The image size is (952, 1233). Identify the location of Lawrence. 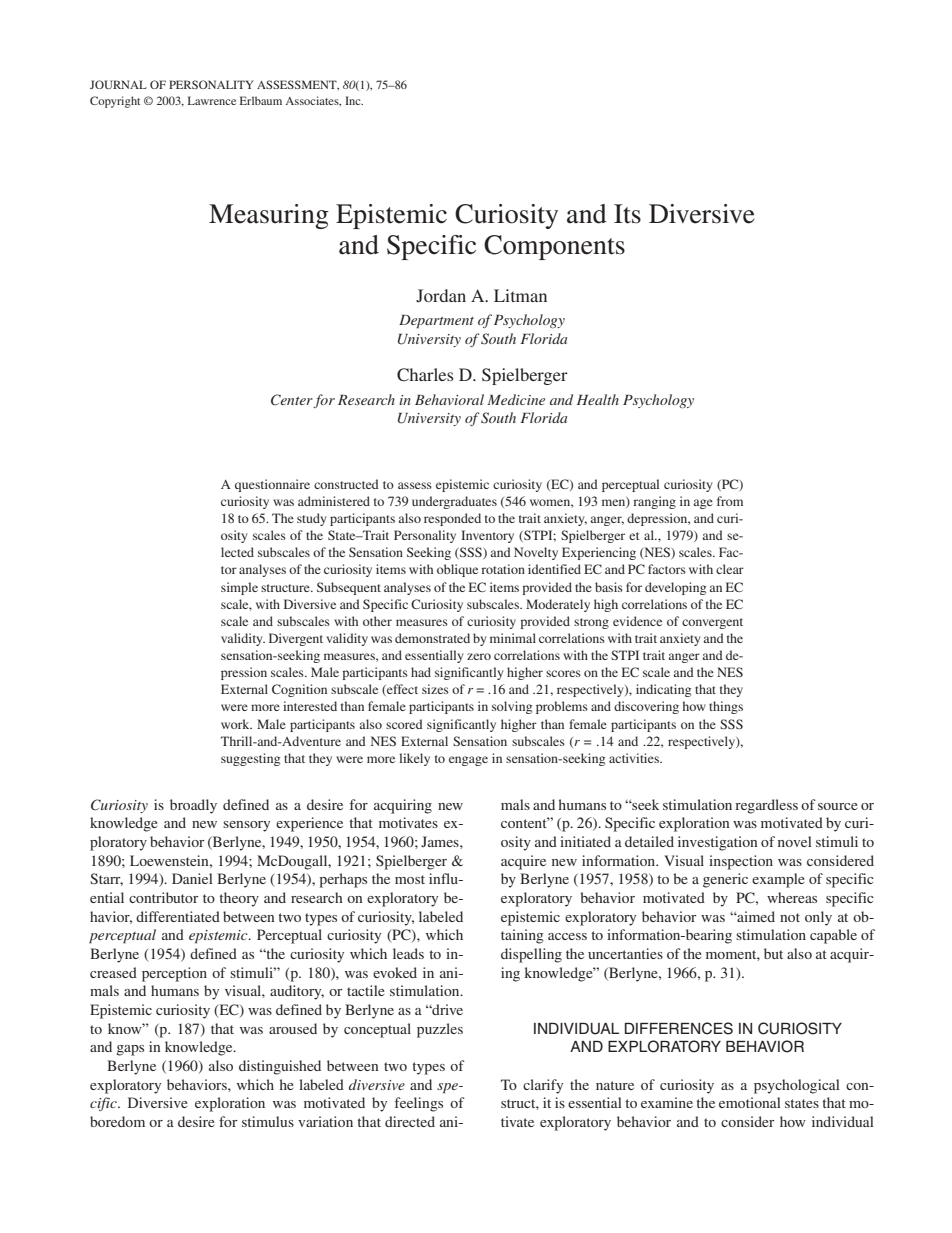
(212, 100).
